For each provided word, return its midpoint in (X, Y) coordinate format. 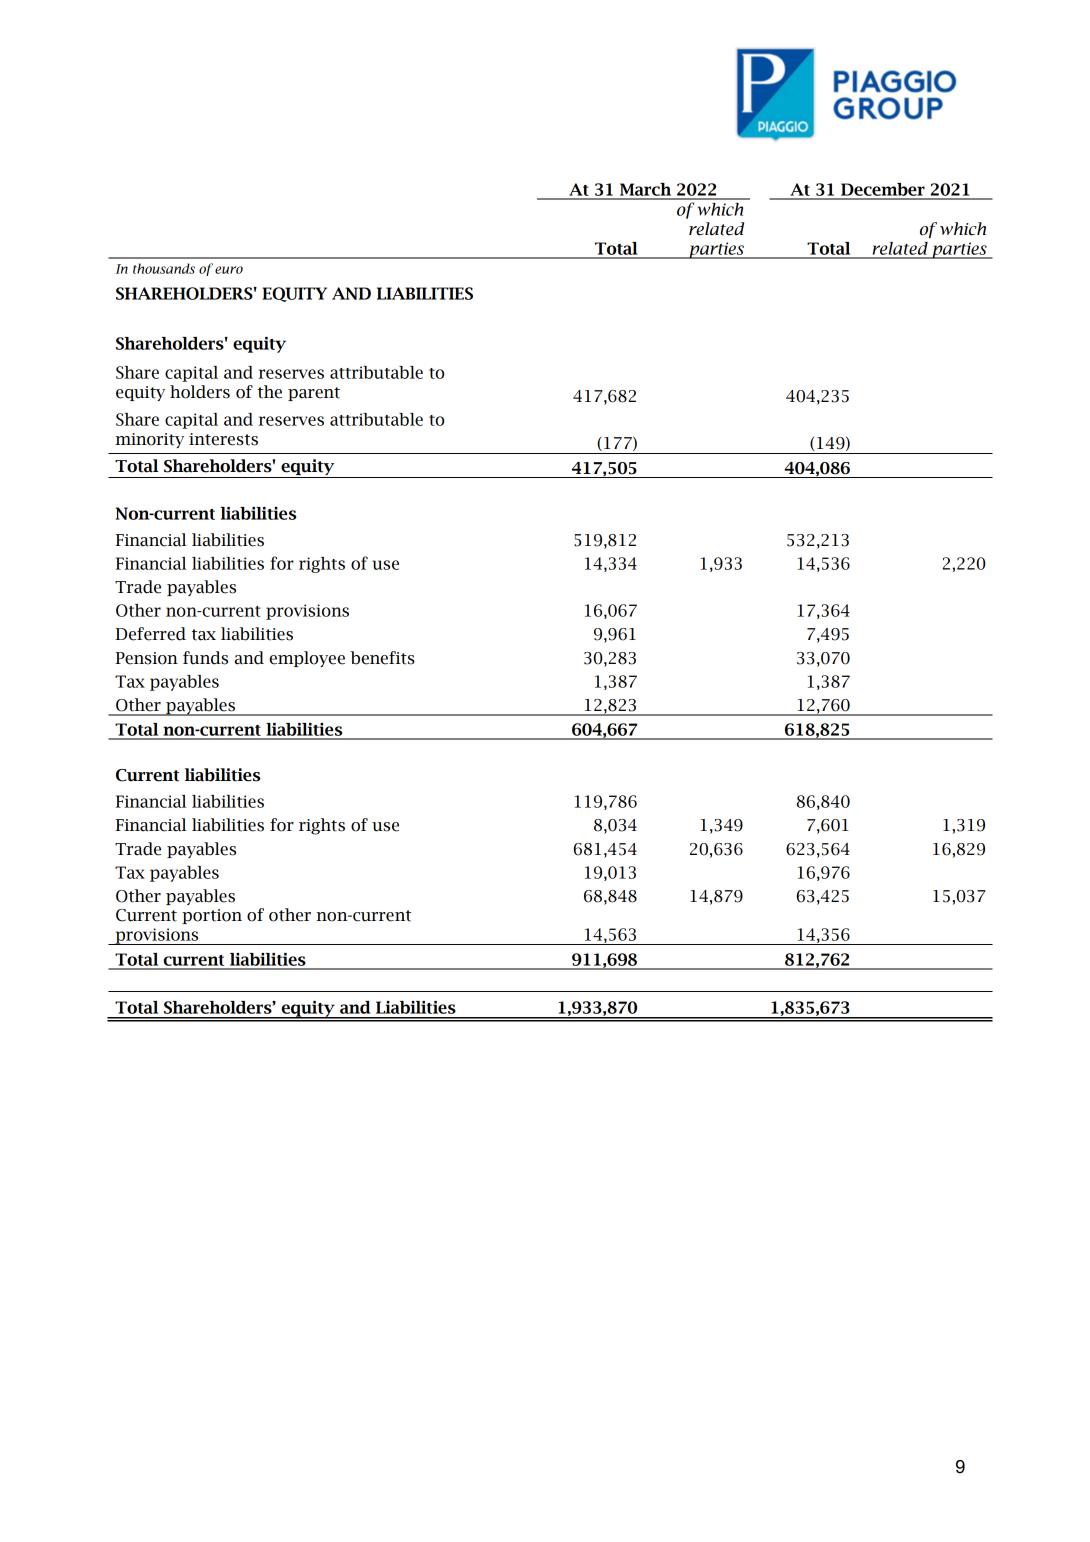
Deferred (151, 634)
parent (314, 394)
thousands (164, 268)
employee (307, 659)
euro (229, 270)
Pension (147, 658)
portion (212, 916)
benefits (382, 658)
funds (205, 658)
